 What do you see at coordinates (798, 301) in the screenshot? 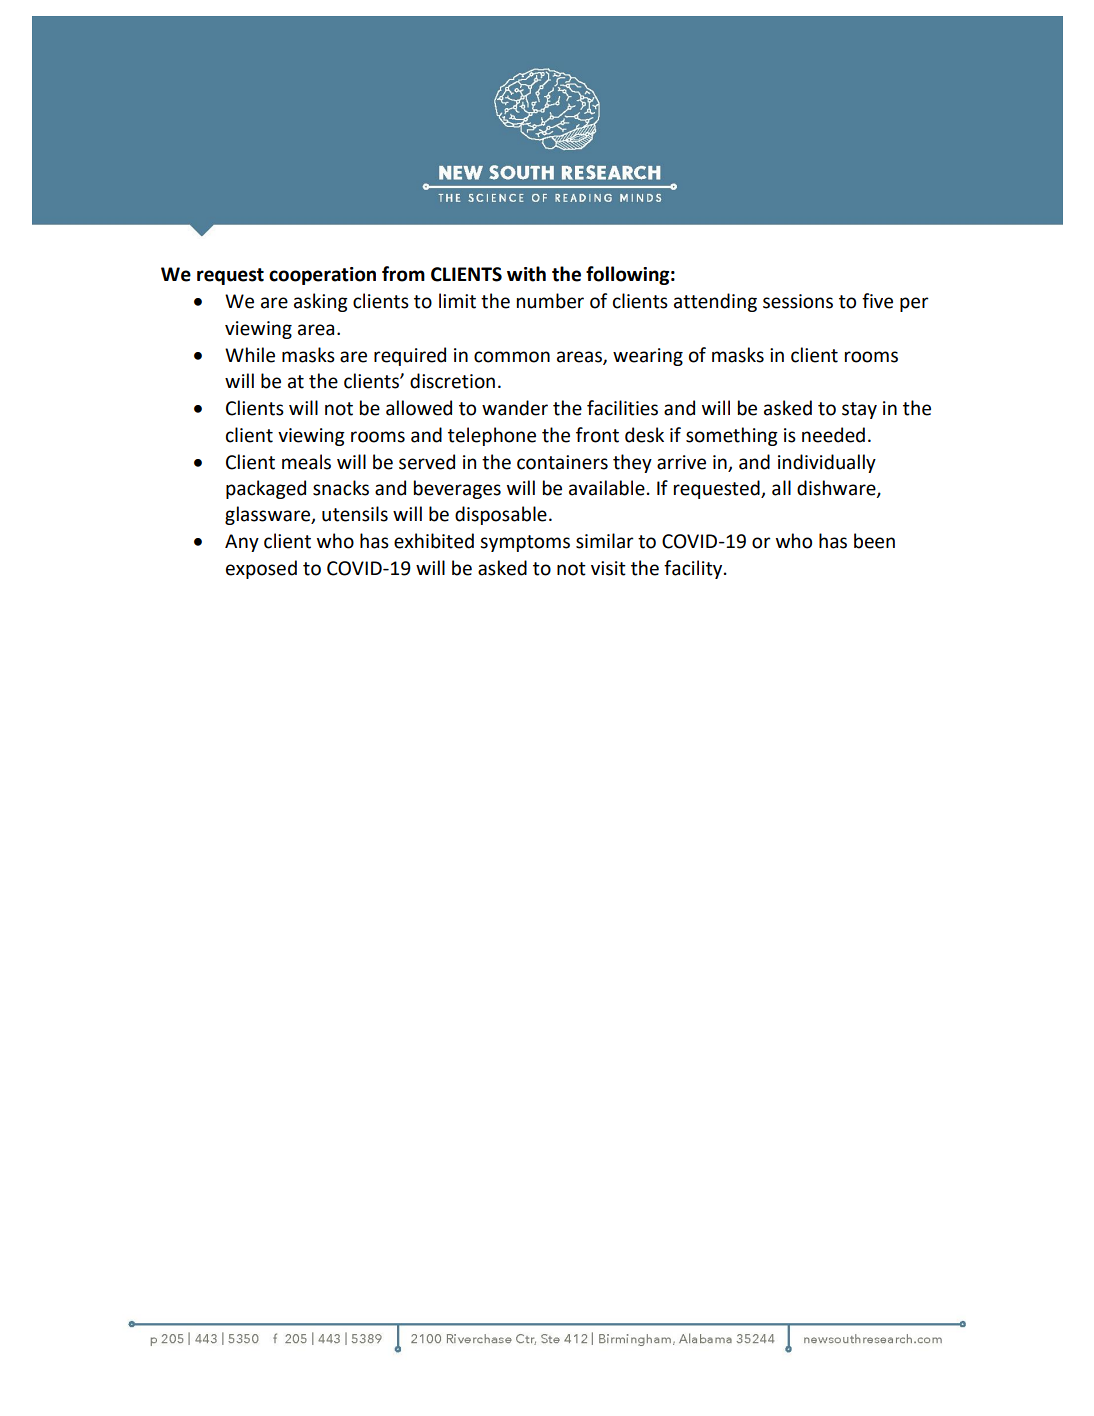
I see `sessions` at bounding box center [798, 301].
